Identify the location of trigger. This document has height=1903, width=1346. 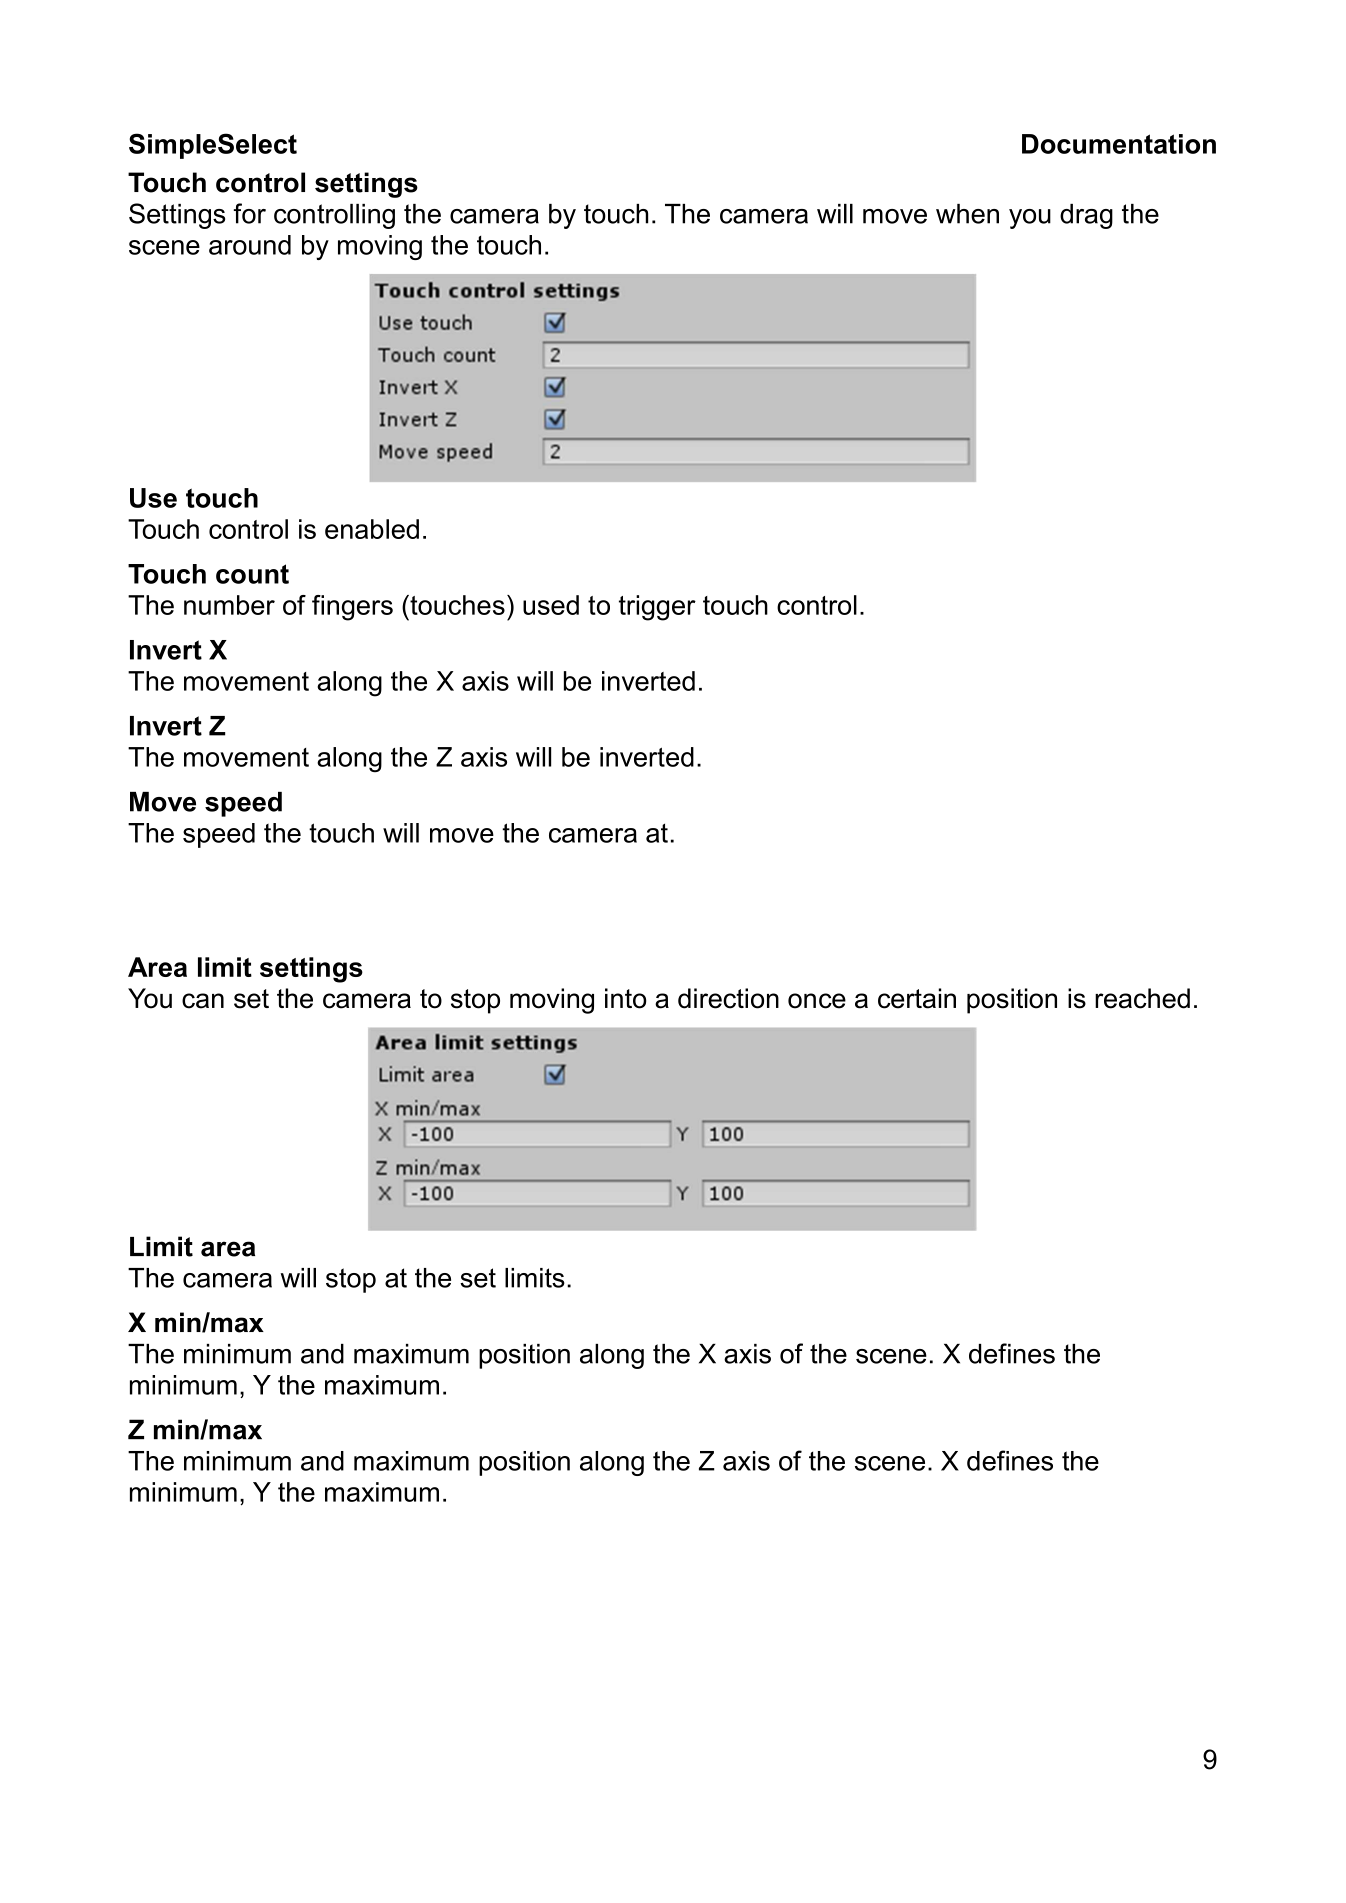
(657, 608).
